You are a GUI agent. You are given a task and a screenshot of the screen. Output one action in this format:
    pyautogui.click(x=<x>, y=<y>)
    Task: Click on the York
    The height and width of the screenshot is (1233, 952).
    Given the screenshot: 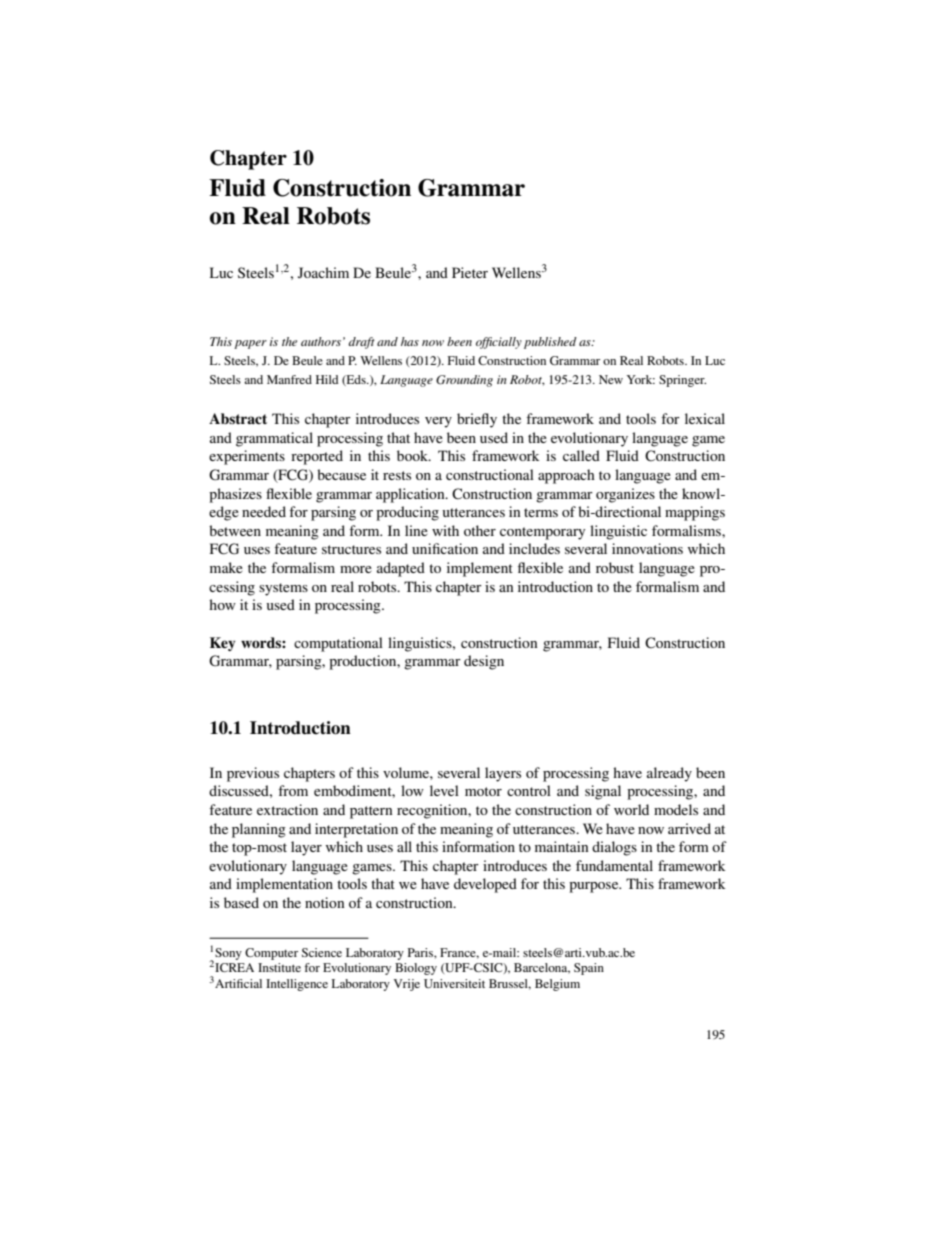 What is the action you would take?
    pyautogui.click(x=641, y=379)
